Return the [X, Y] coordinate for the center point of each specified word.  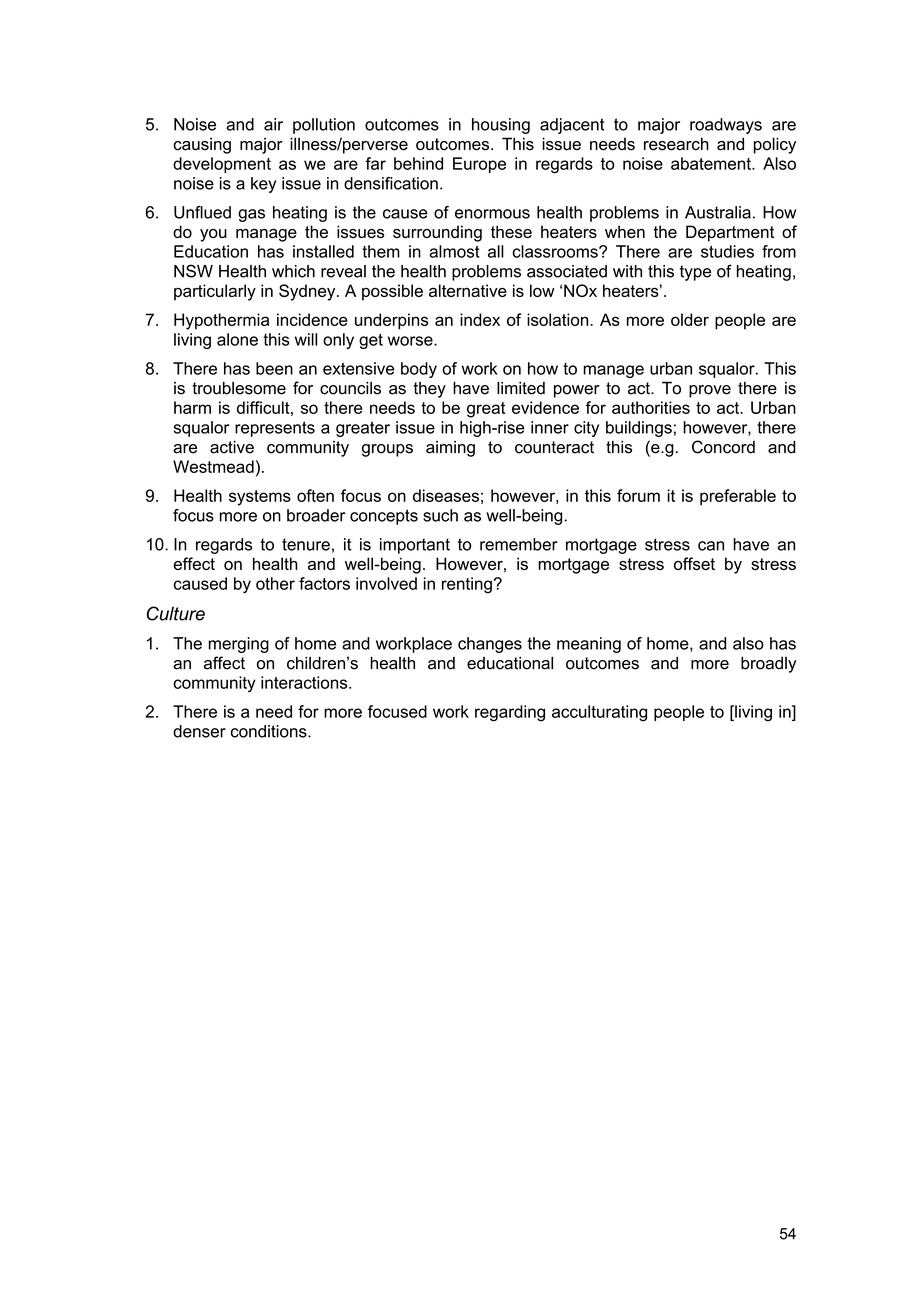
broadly [768, 665]
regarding [510, 713]
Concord [723, 447]
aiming [450, 449]
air [273, 124]
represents [275, 429]
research [676, 144]
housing [501, 126]
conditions [270, 731]
